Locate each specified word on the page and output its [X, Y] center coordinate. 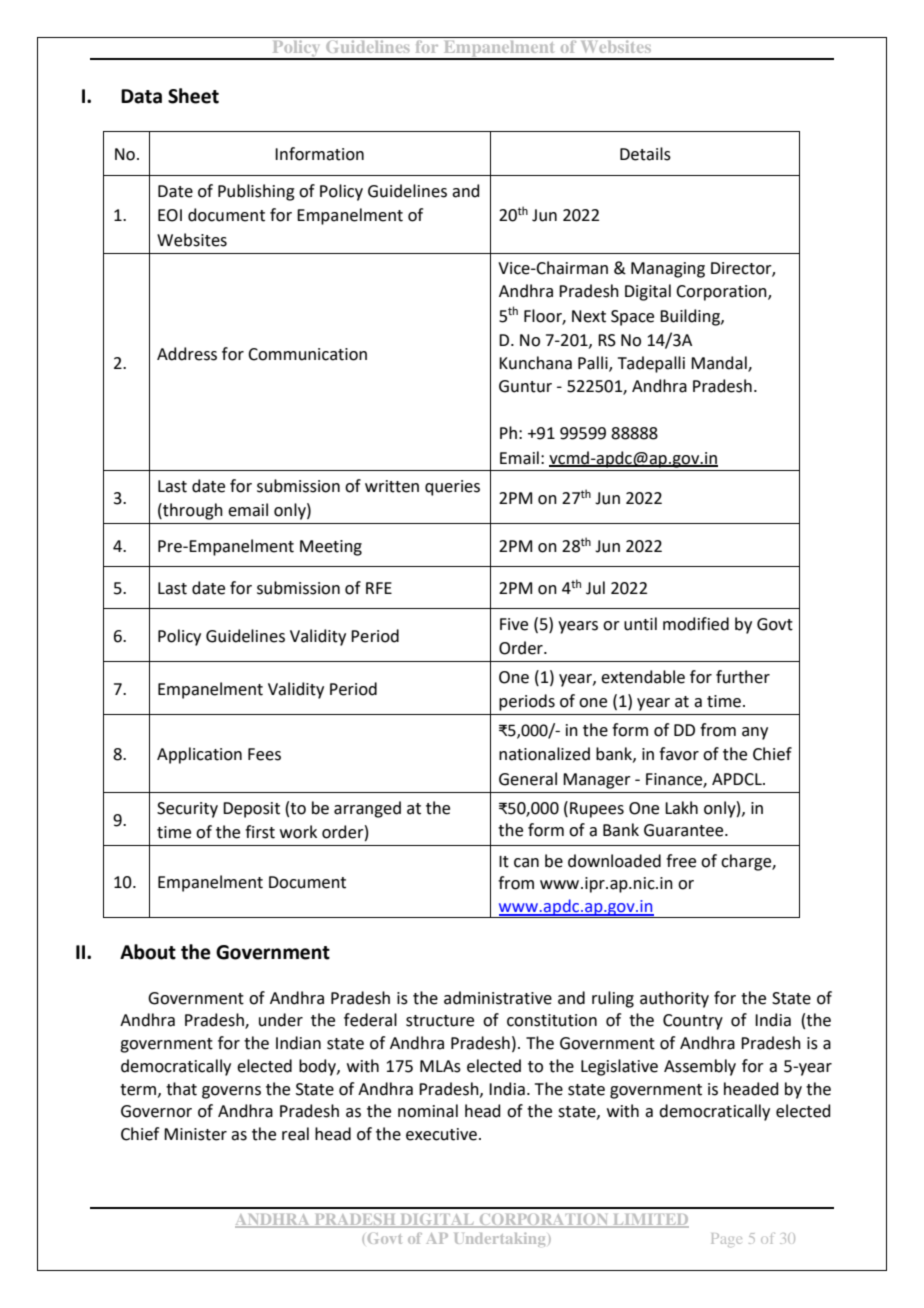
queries [452, 488]
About [148, 952]
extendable [643, 677]
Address [187, 354]
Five [514, 624]
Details [645, 154]
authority [674, 999]
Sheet [193, 96]
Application [199, 755]
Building [691, 317]
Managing [668, 270]
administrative [498, 998]
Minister [195, 1134]
